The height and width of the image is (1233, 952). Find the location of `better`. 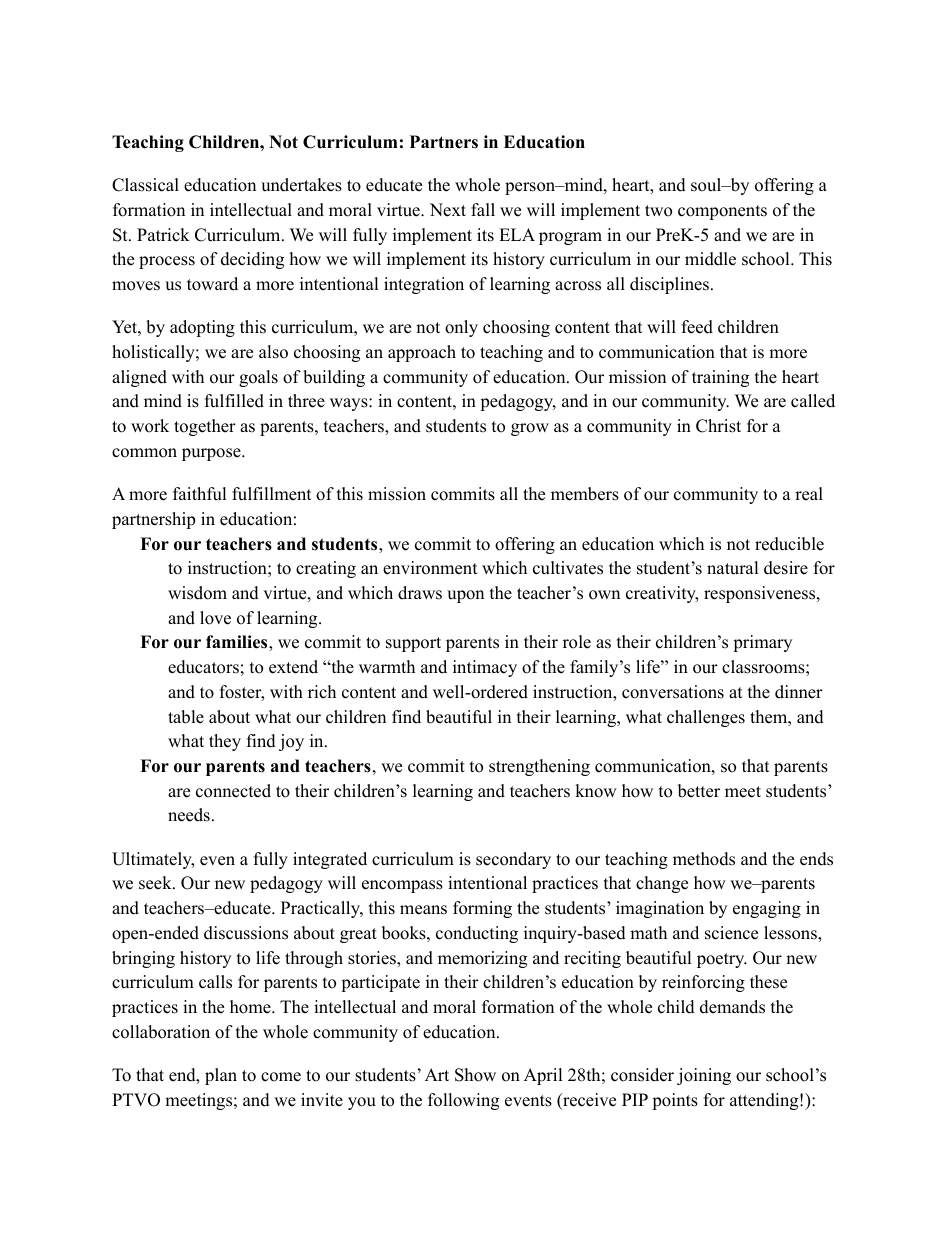

better is located at coordinates (699, 791).
